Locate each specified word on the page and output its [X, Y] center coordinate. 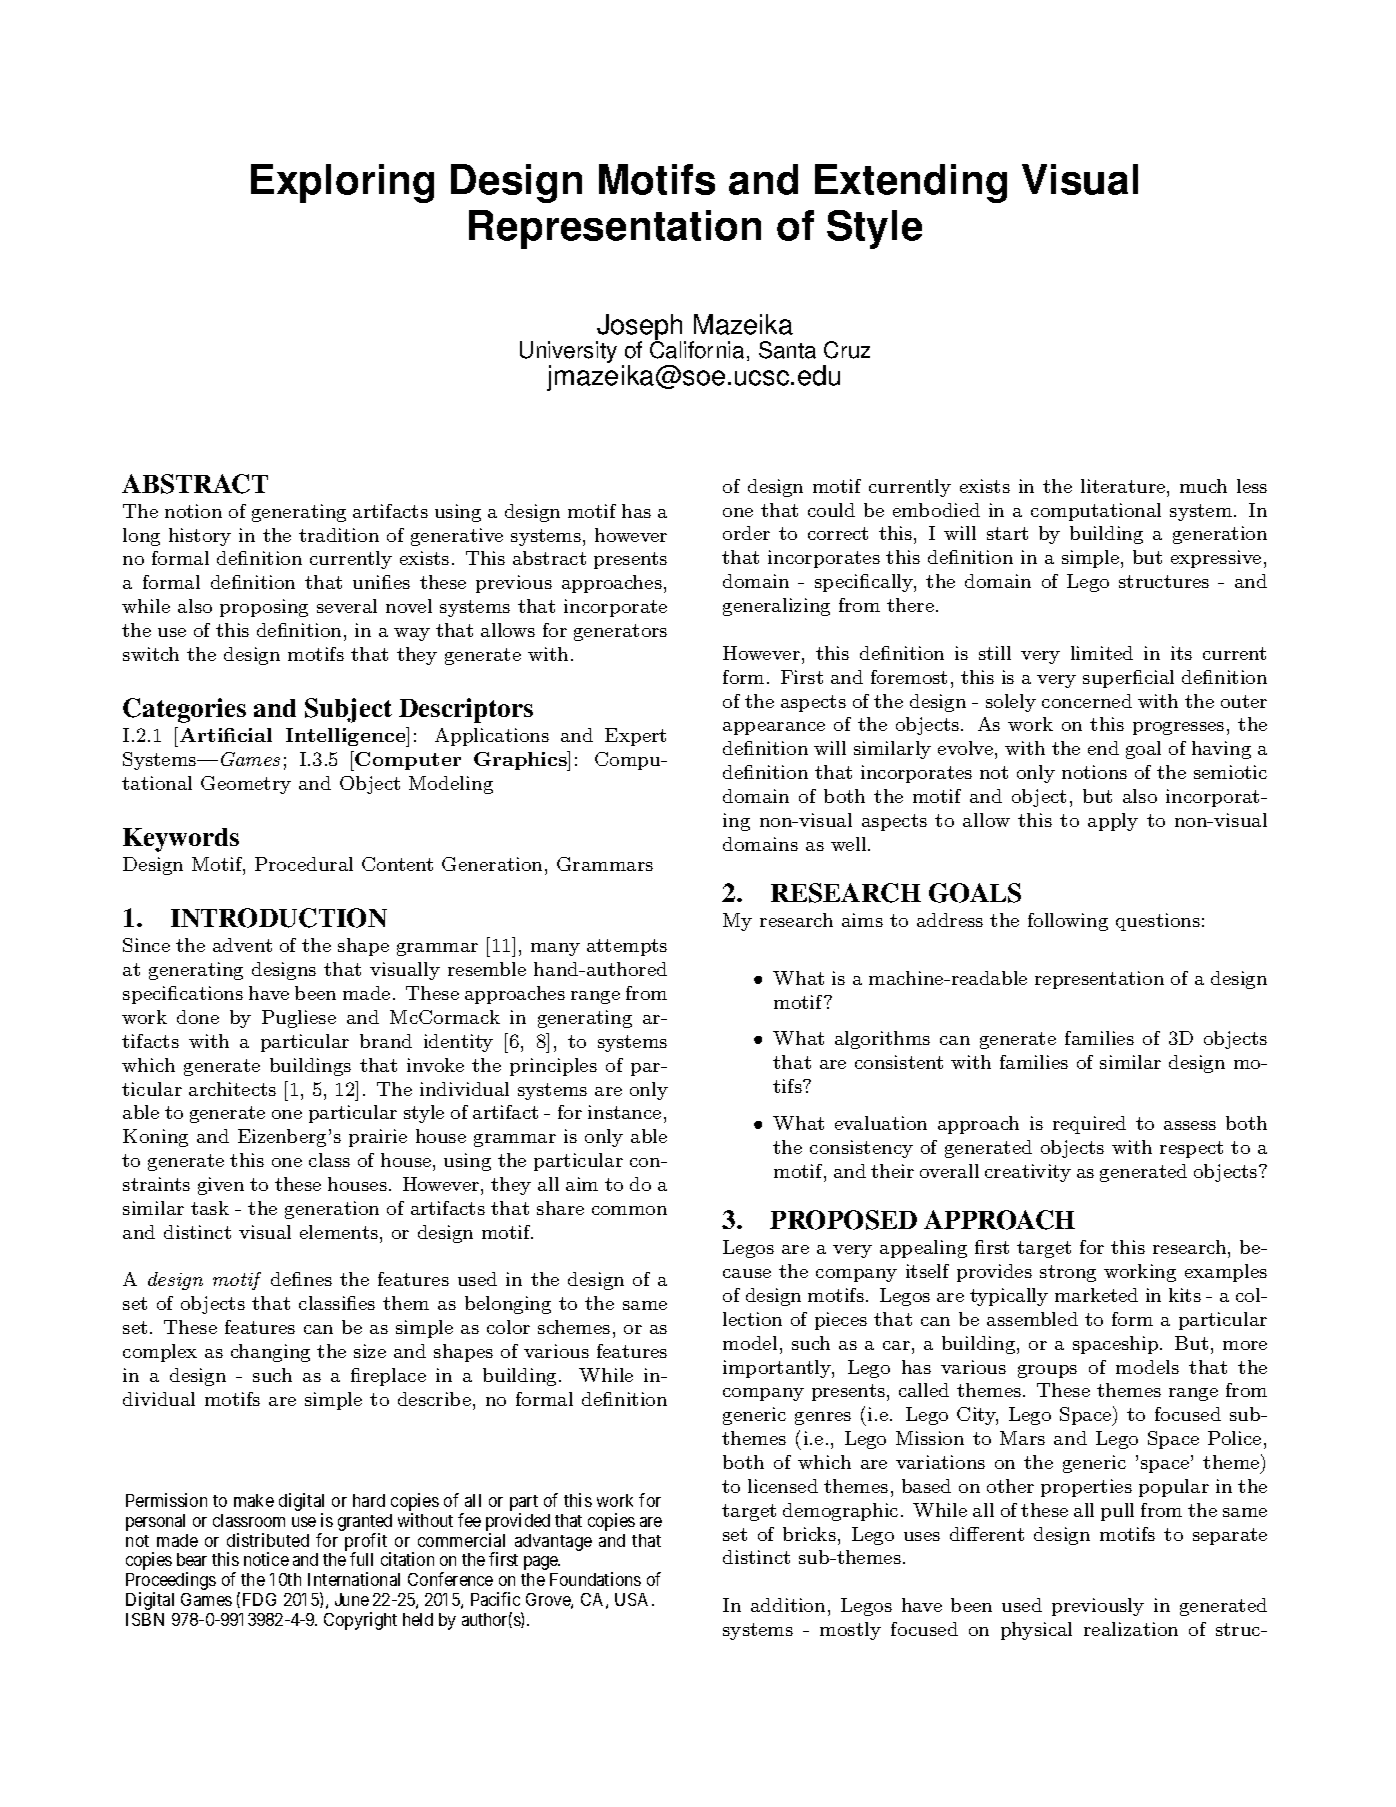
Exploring [342, 183]
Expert [635, 737]
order [746, 533]
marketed [1096, 1295]
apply [1113, 822]
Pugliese [299, 1019]
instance [624, 1112]
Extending [911, 183]
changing [270, 1353]
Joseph [641, 328]
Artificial [226, 735]
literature [1123, 486]
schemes [574, 1327]
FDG [259, 1599]
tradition [339, 535]
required [1089, 1125]
